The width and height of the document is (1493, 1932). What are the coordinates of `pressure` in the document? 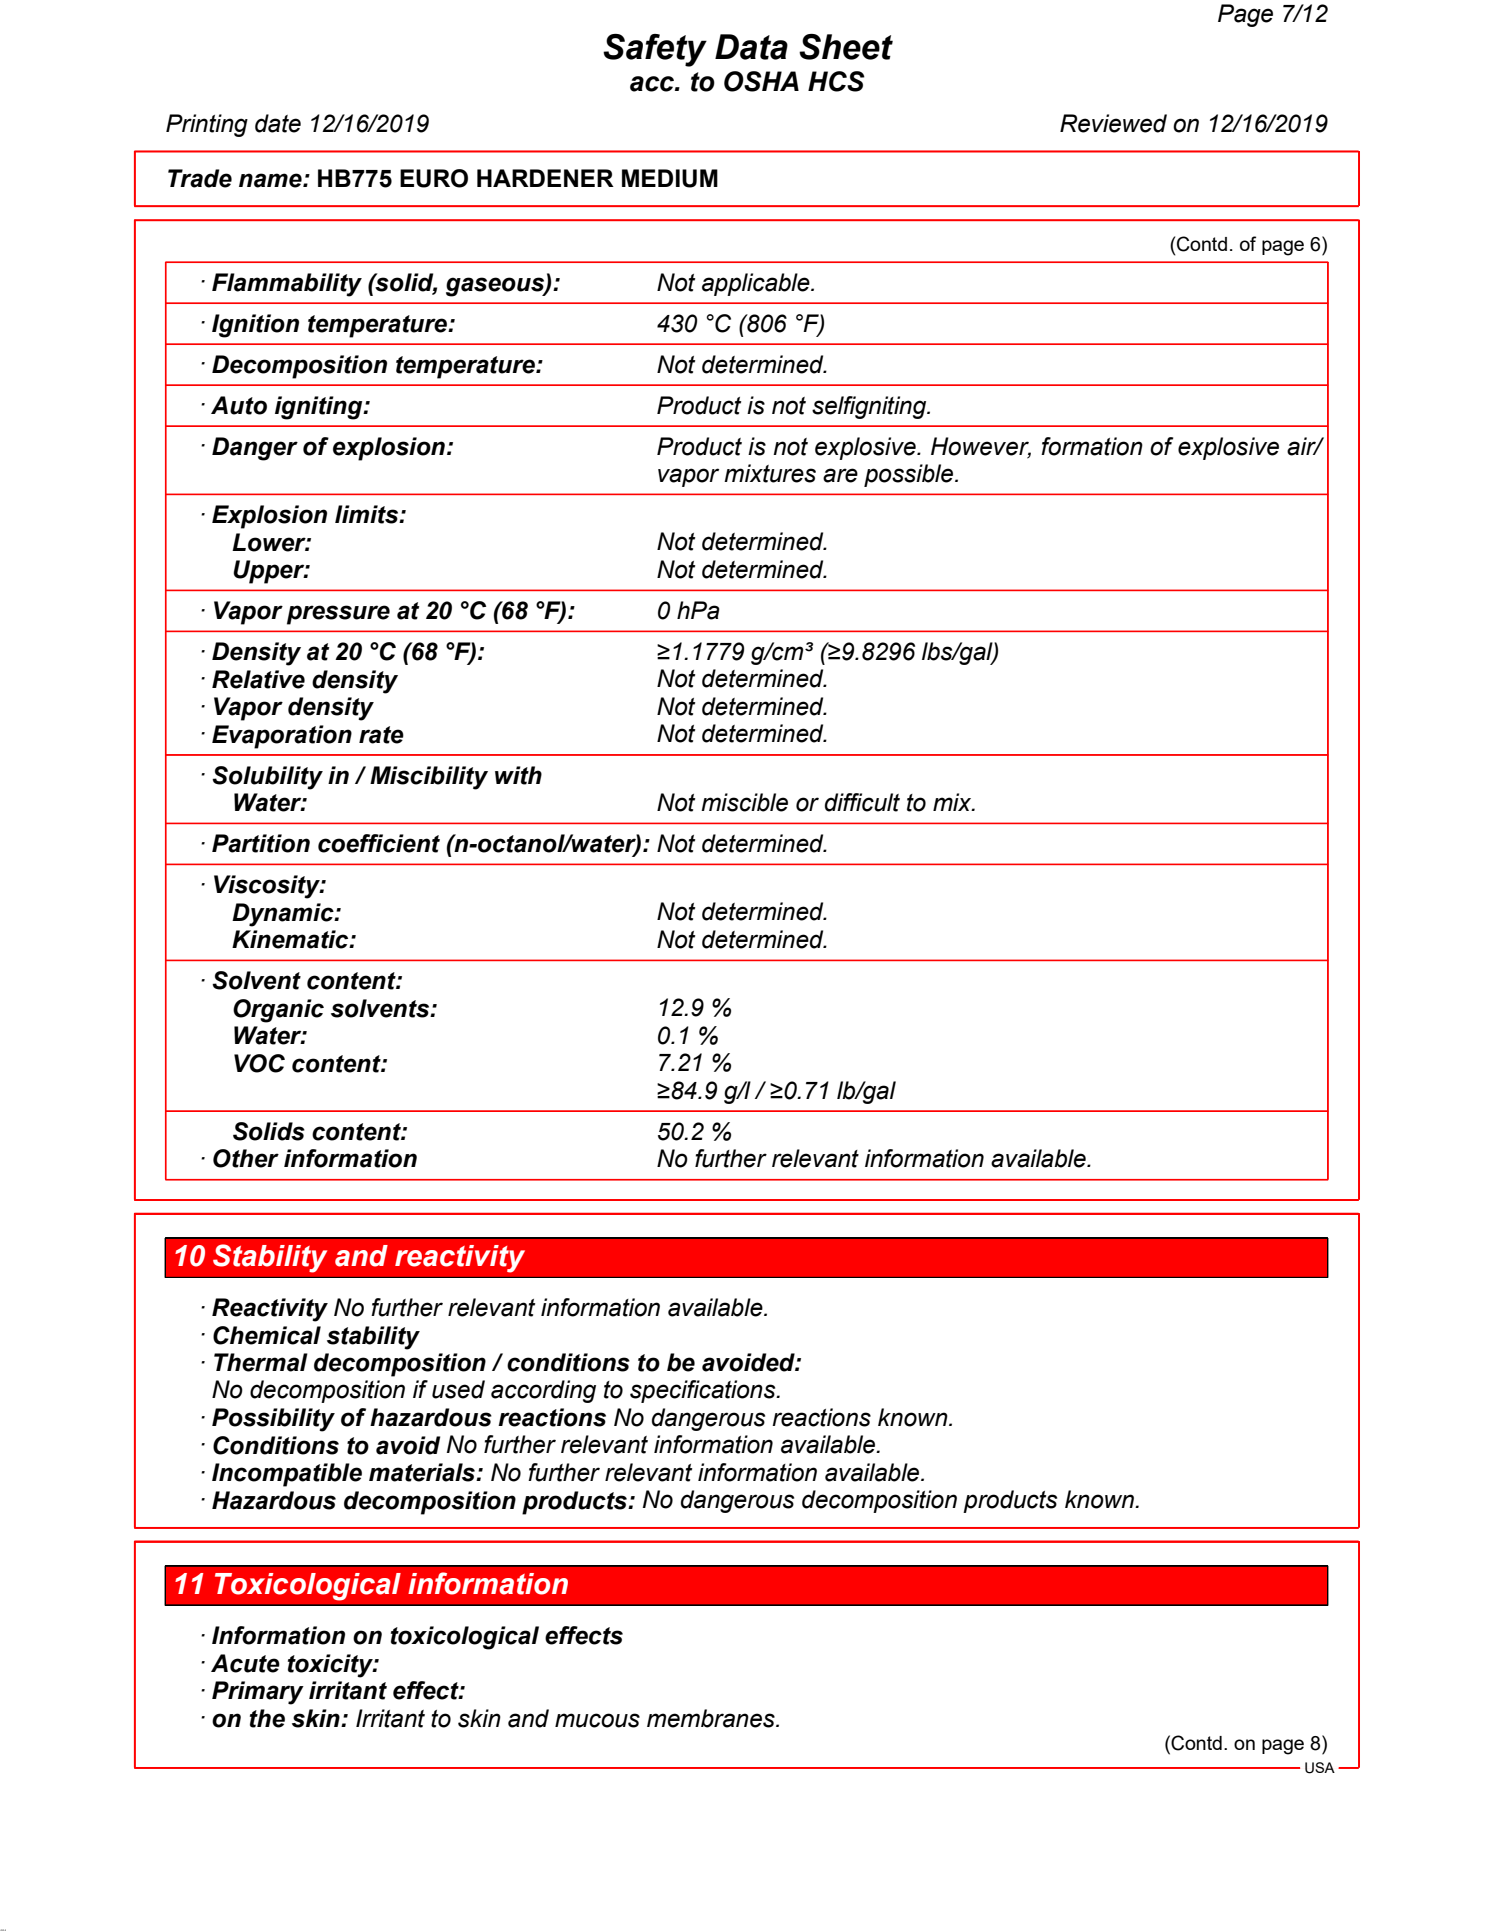 It's located at (338, 615).
